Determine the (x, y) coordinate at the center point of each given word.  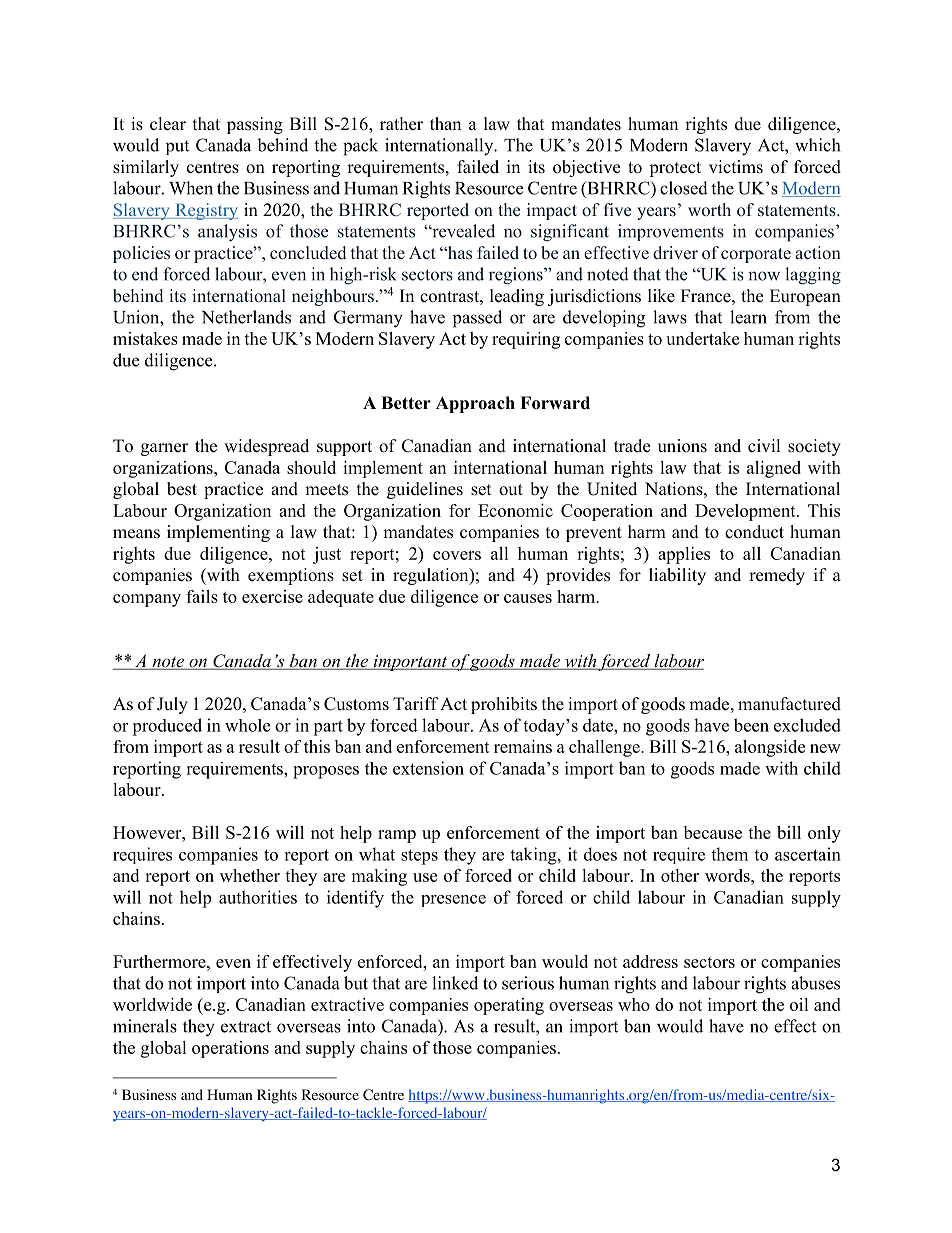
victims (736, 167)
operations (230, 1049)
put (177, 147)
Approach (475, 404)
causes (528, 598)
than (445, 123)
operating (509, 1006)
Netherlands (246, 317)
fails (202, 596)
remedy (777, 576)
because (713, 832)
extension (428, 768)
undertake (702, 338)
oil (799, 1004)
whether (250, 875)
